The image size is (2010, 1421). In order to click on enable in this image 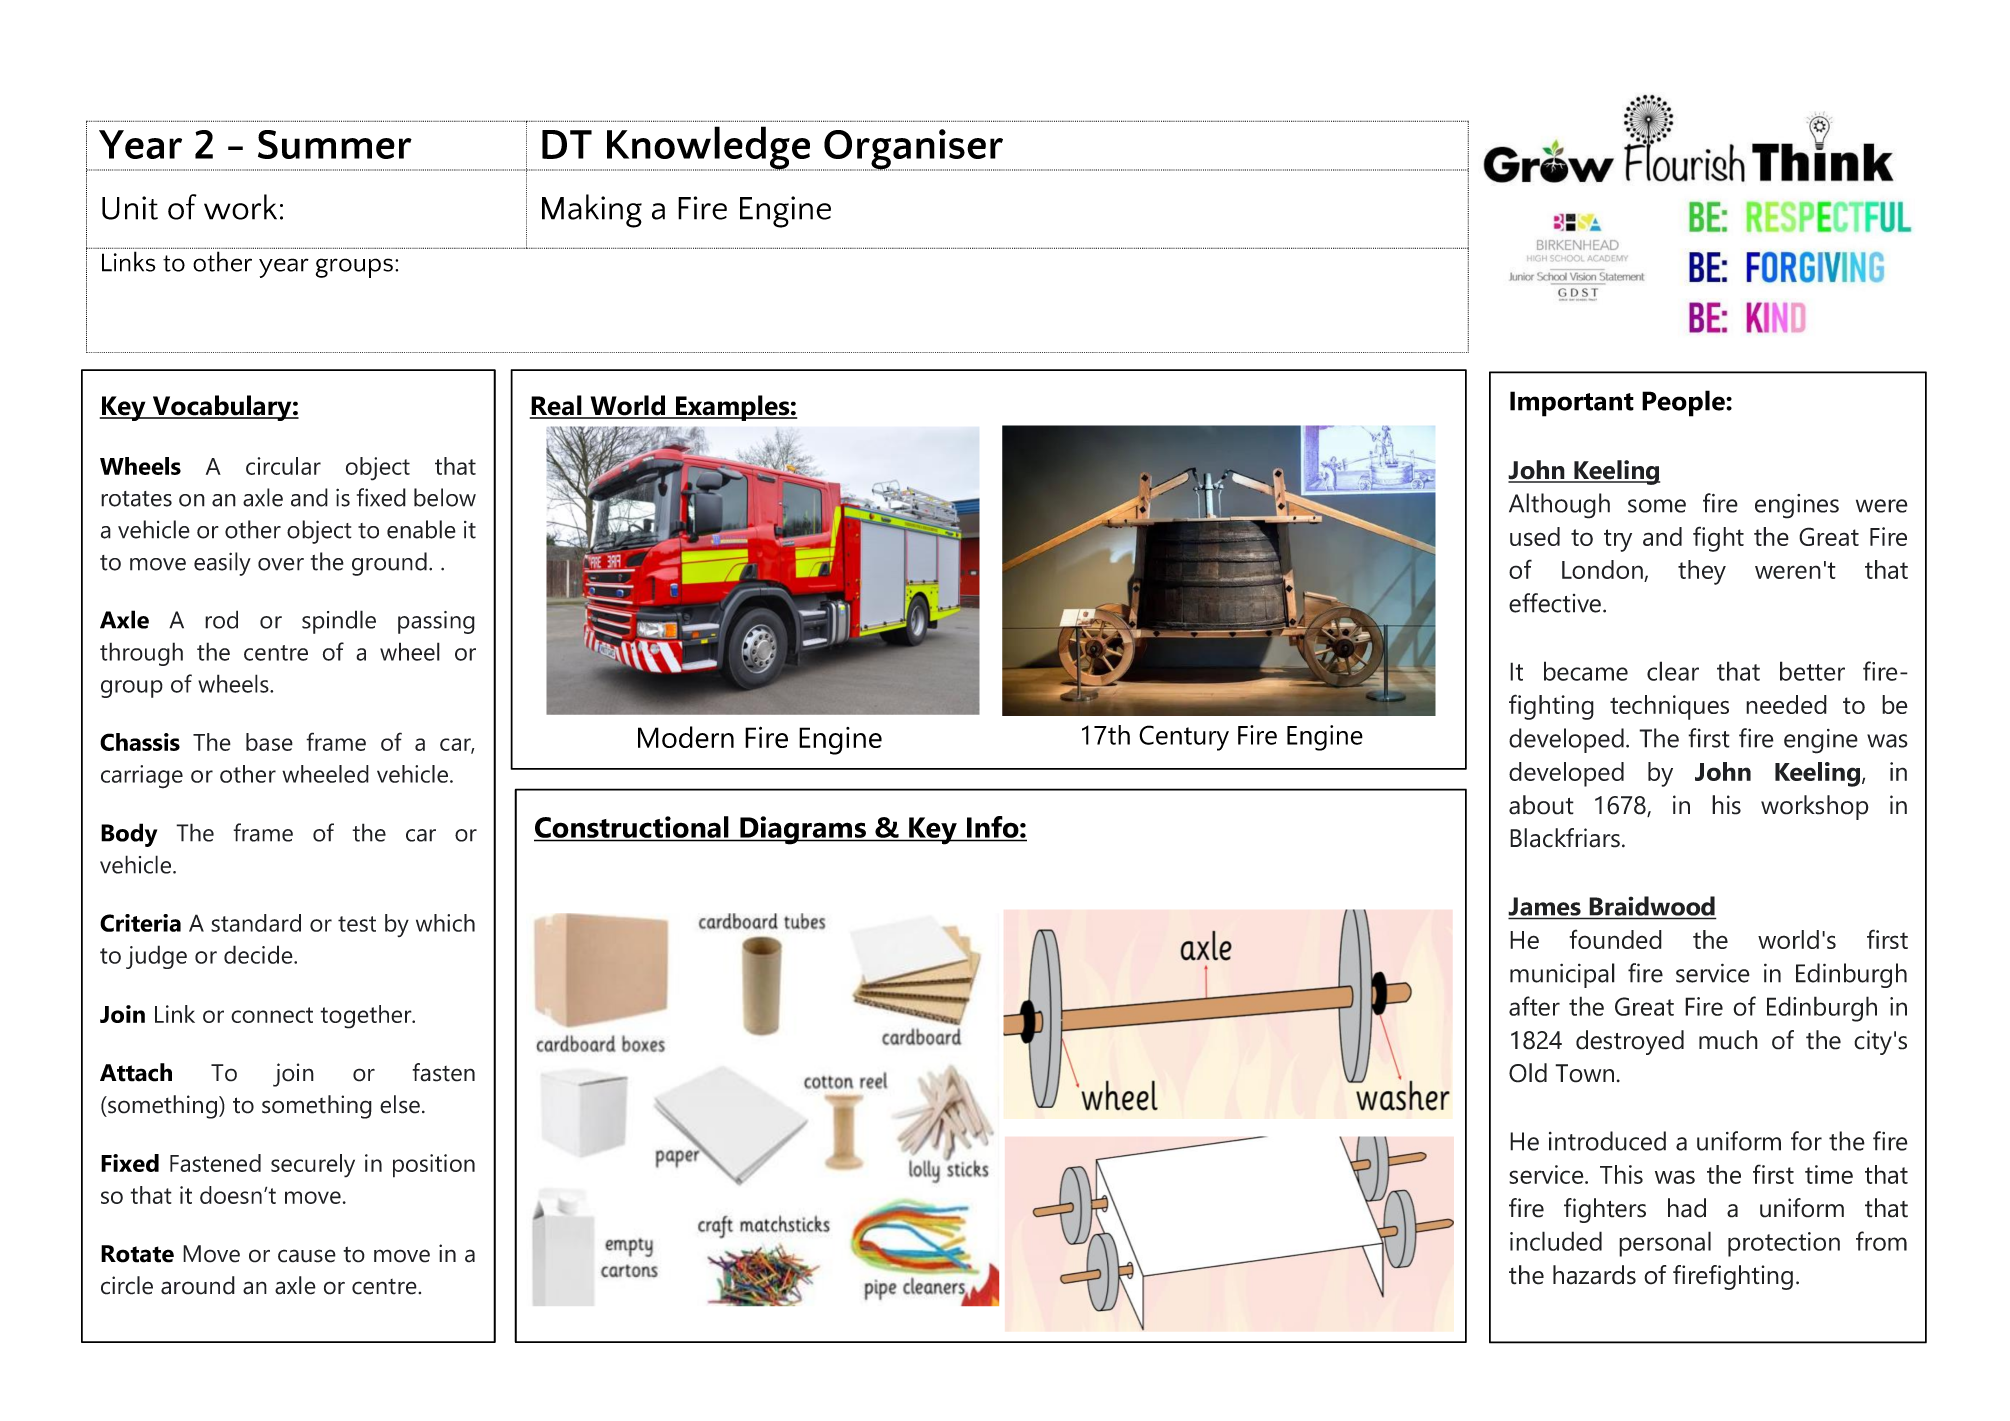, I will do `click(421, 529)`.
